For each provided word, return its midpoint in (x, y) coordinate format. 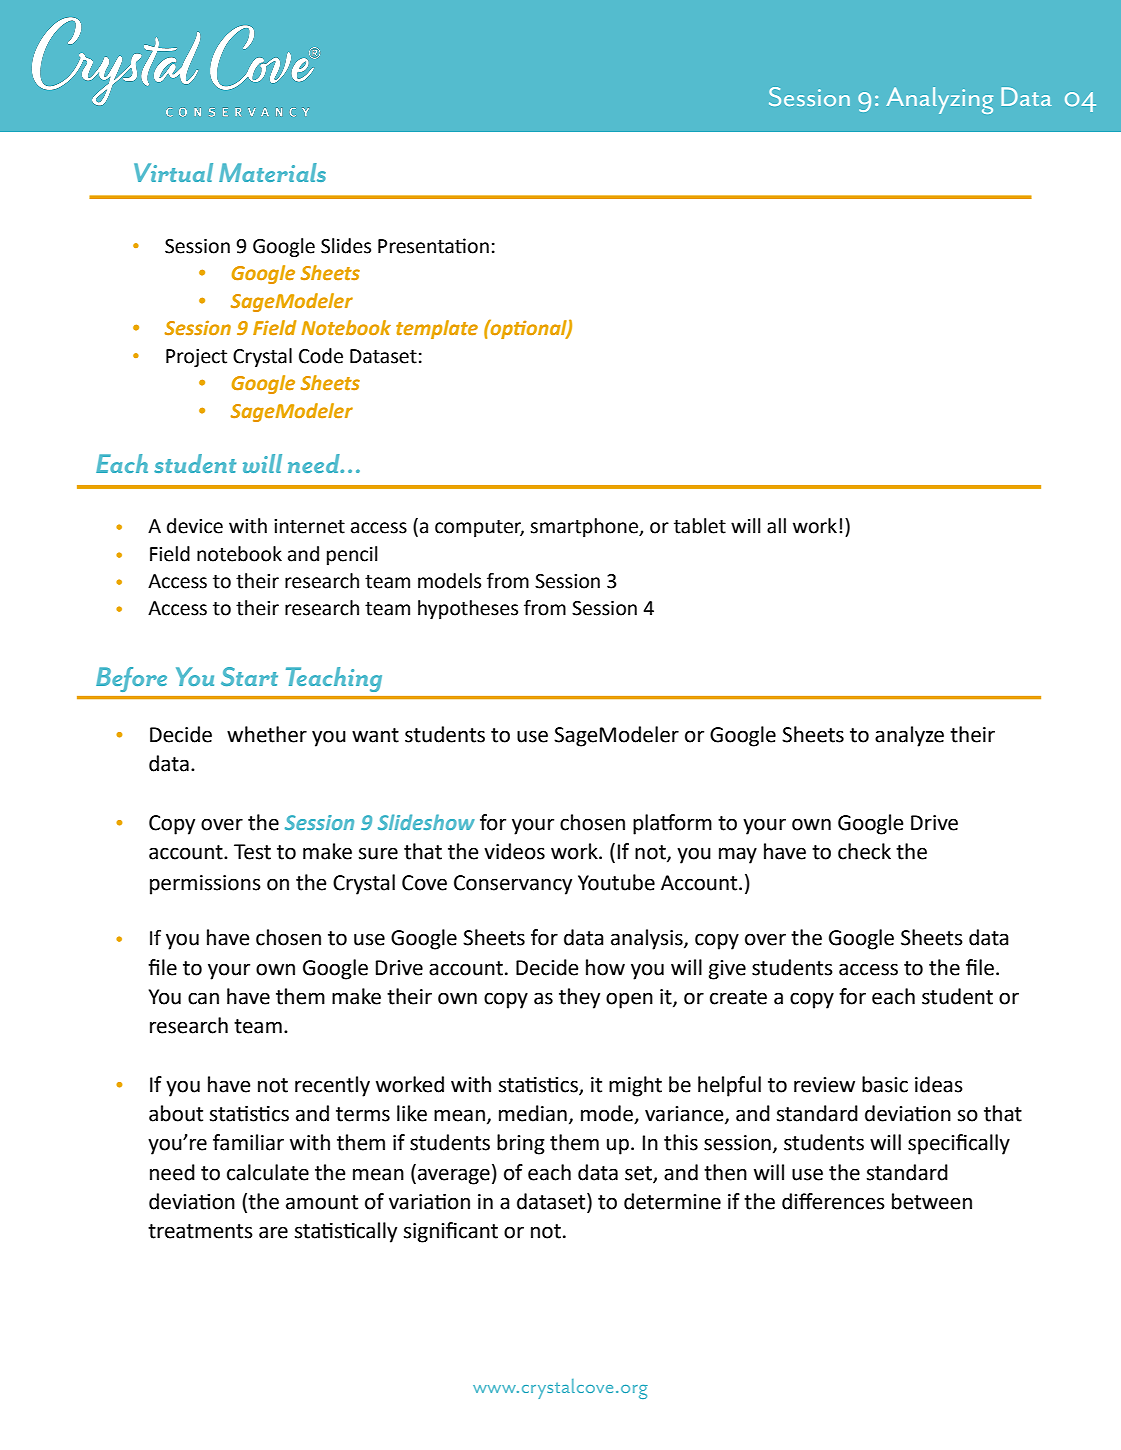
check (864, 851)
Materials (272, 172)
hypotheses (468, 609)
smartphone (585, 527)
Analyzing (940, 100)
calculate (268, 1172)
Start (249, 676)
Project (196, 358)
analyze (909, 736)
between (932, 1201)
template (437, 329)
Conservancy (513, 885)
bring (521, 1144)
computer (479, 528)
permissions (205, 885)
